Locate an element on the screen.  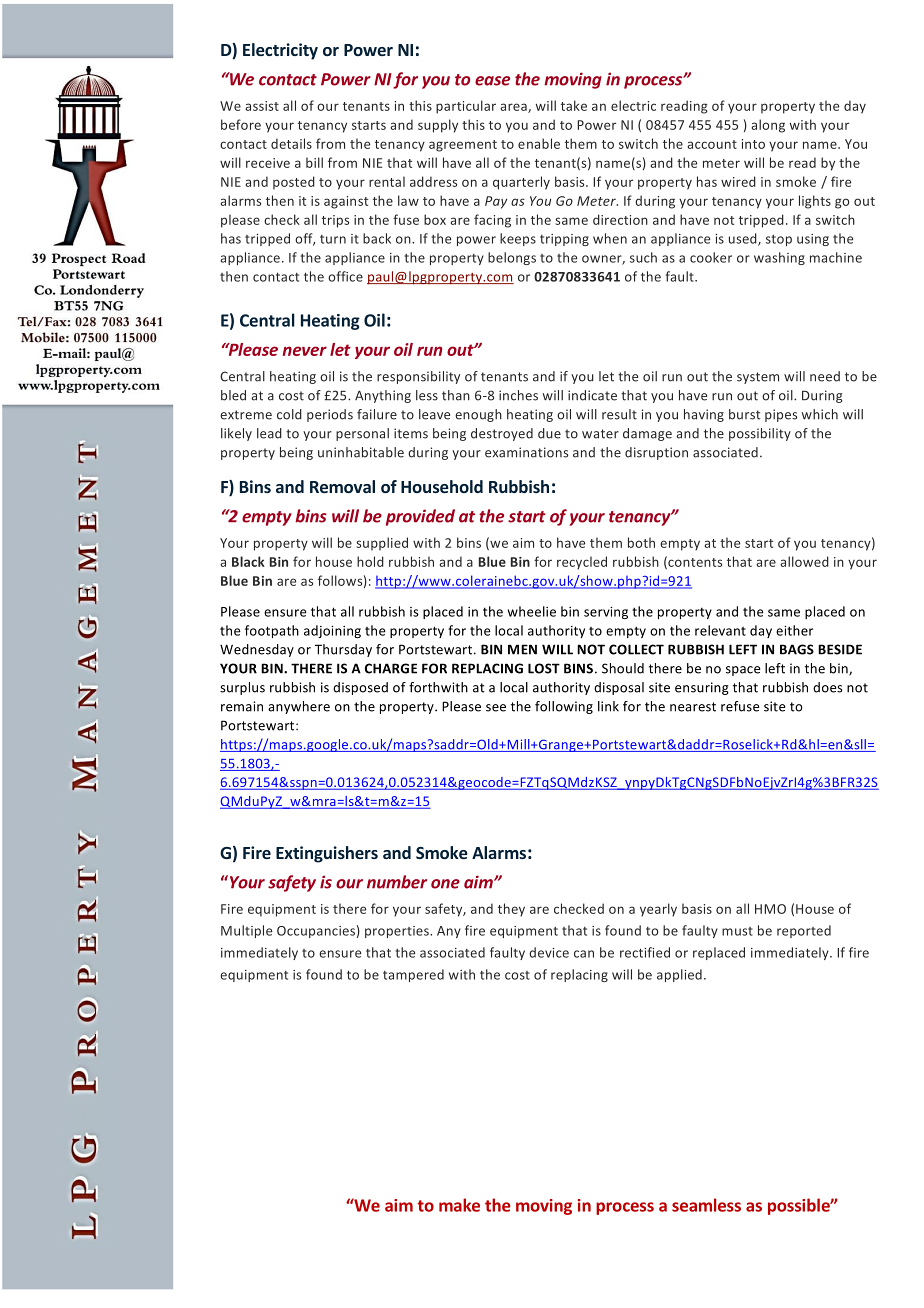
enable is located at coordinates (539, 143).
